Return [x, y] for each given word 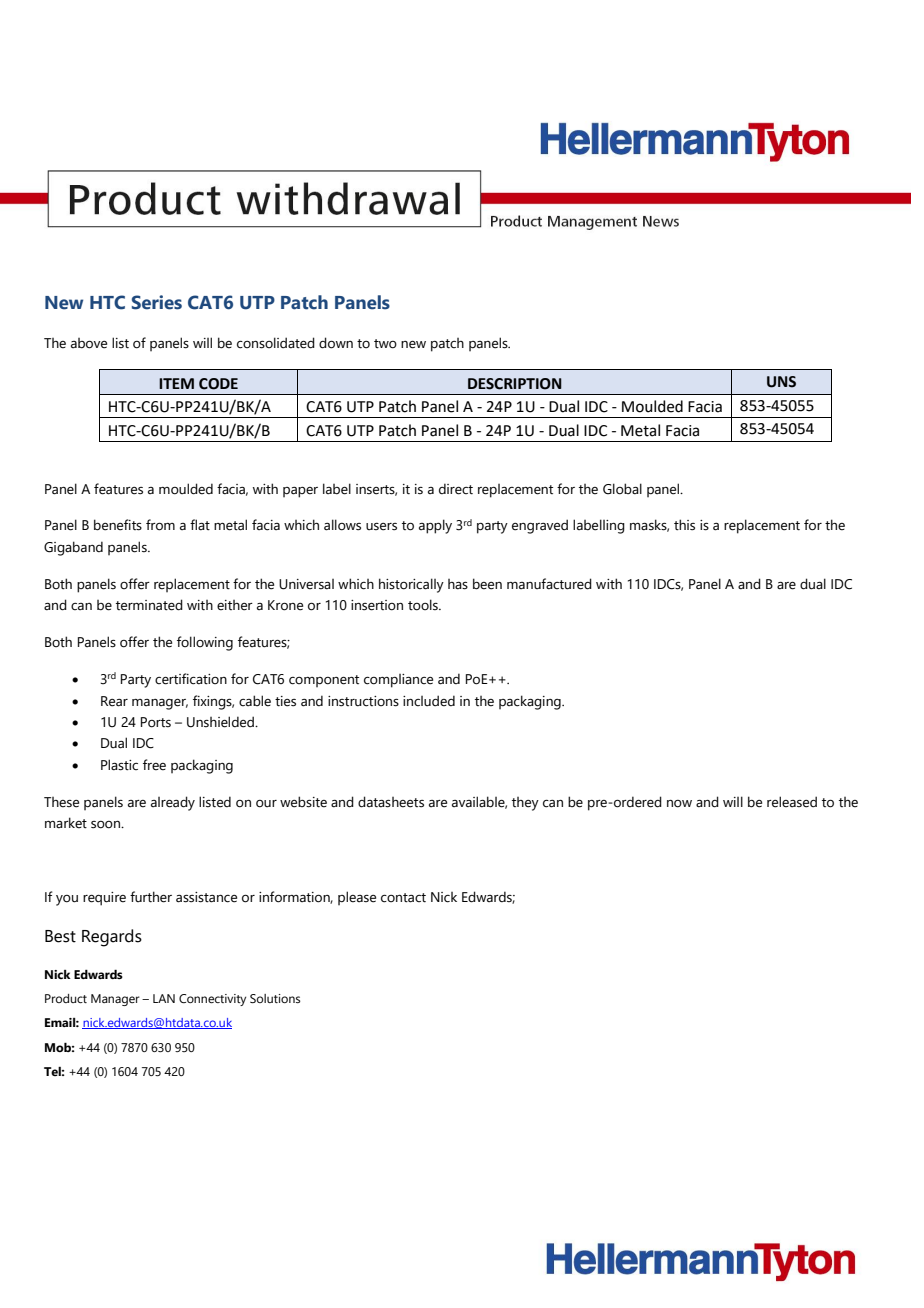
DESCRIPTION [515, 384]
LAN [164, 998]
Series [157, 302]
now [679, 804]
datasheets [391, 802]
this [684, 525]
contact [403, 898]
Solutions [275, 998]
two [385, 344]
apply [435, 526]
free [154, 765]
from [160, 525]
